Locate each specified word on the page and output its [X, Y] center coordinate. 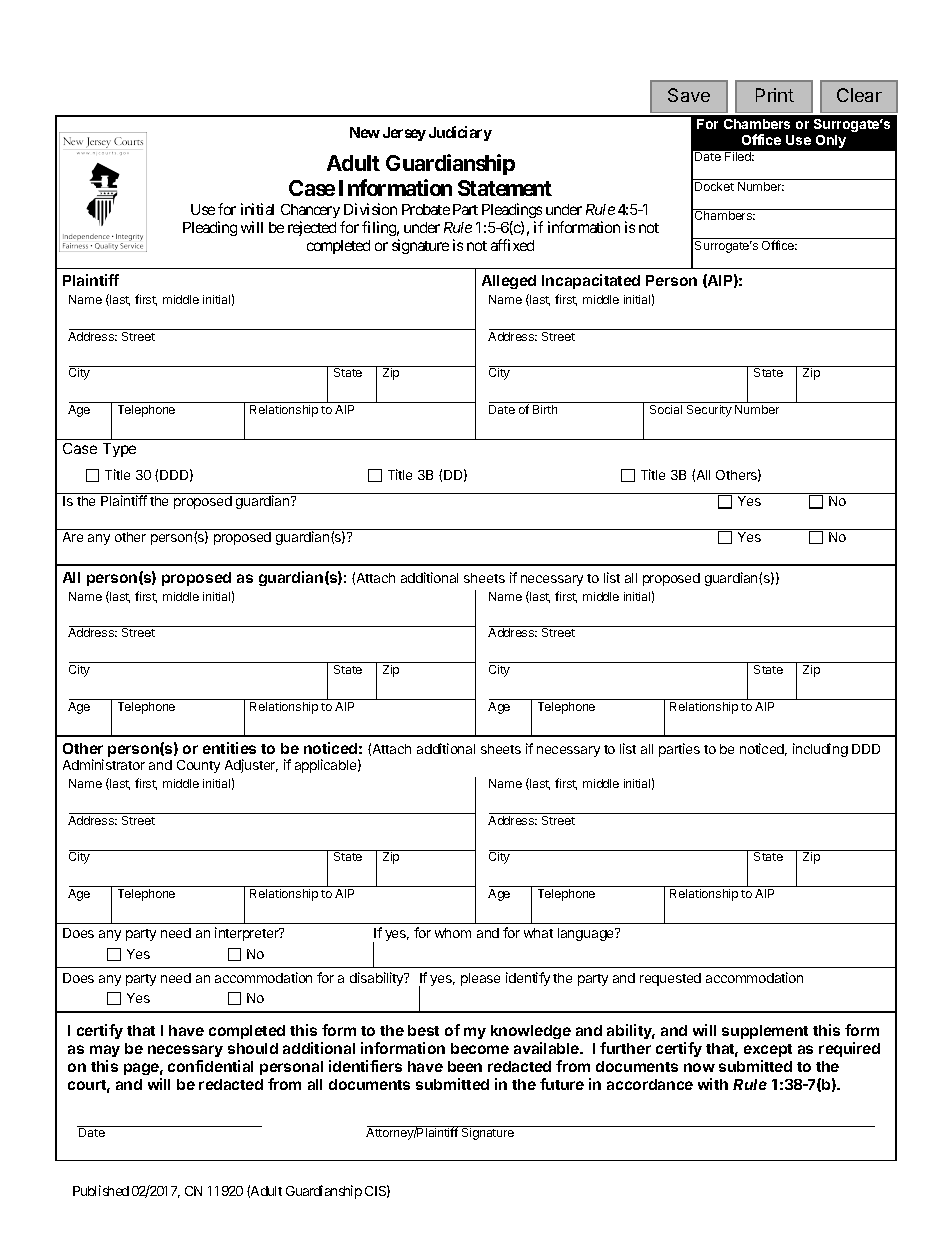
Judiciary [460, 133]
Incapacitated [591, 281]
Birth [545, 409]
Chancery [310, 213]
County [198, 766]
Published [101, 1190]
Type [119, 450]
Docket [714, 186]
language [587, 934]
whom [453, 933]
